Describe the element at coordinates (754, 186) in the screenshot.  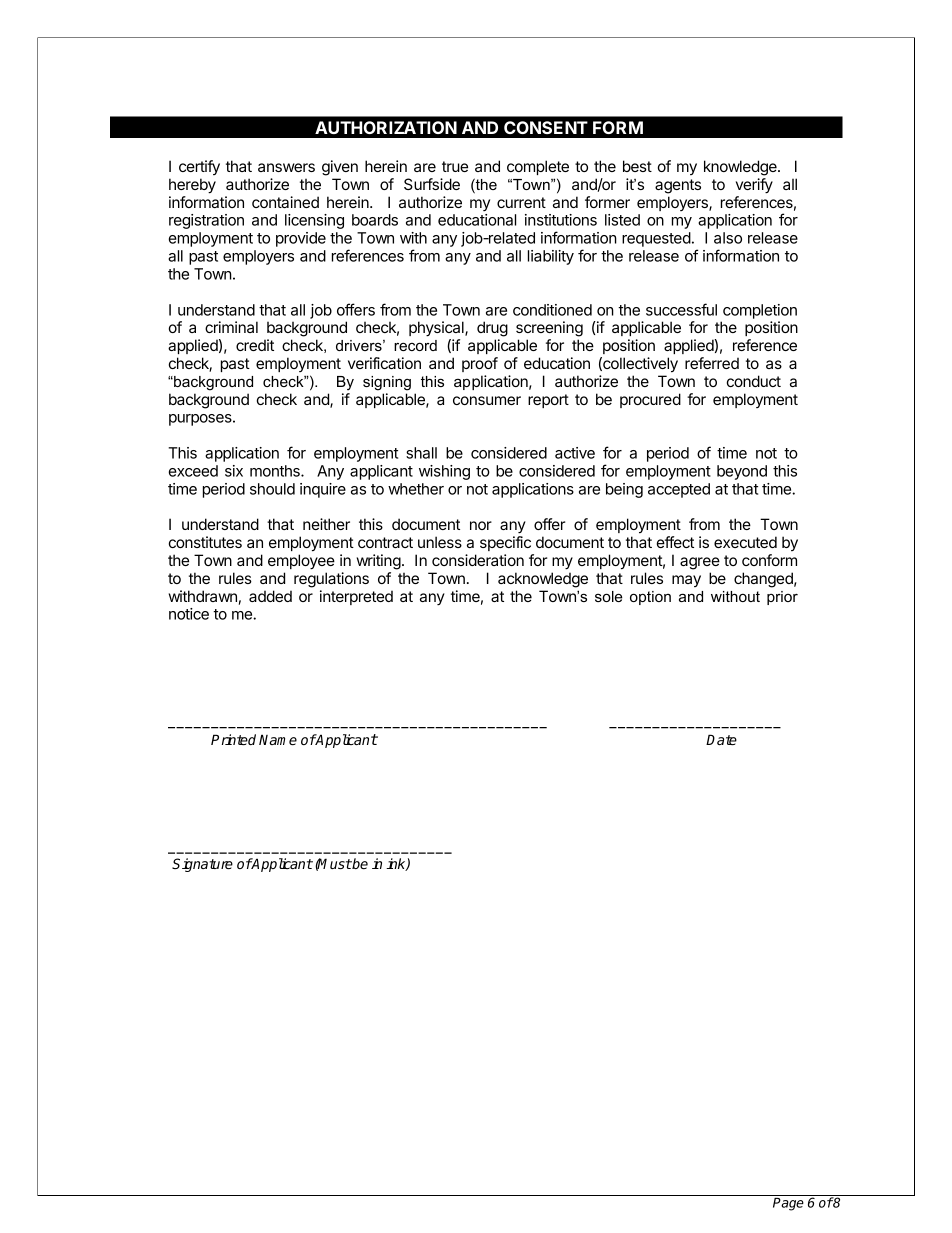
I see `verify` at that location.
